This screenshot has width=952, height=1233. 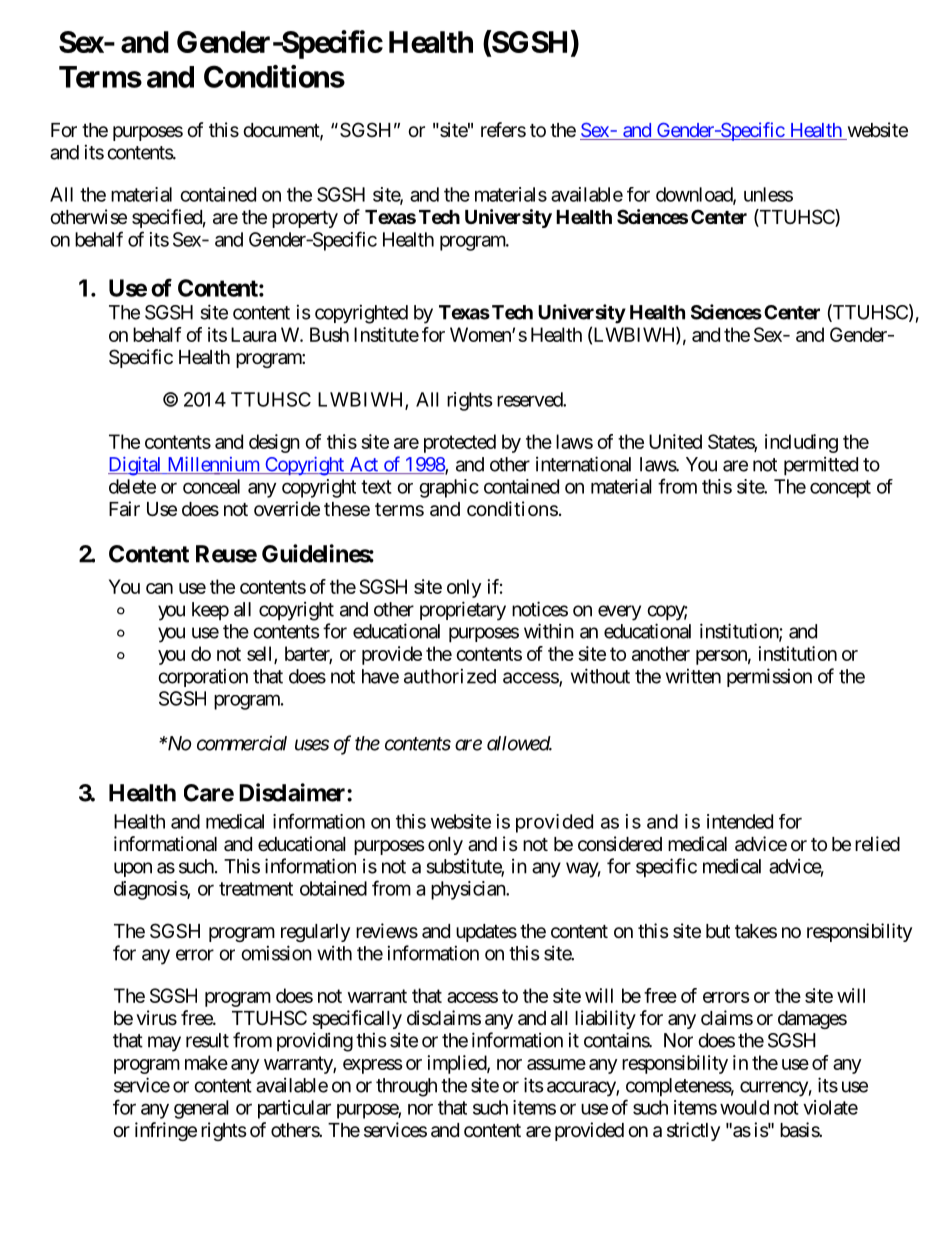 I want to click on Disclaimer, so click(x=293, y=792).
